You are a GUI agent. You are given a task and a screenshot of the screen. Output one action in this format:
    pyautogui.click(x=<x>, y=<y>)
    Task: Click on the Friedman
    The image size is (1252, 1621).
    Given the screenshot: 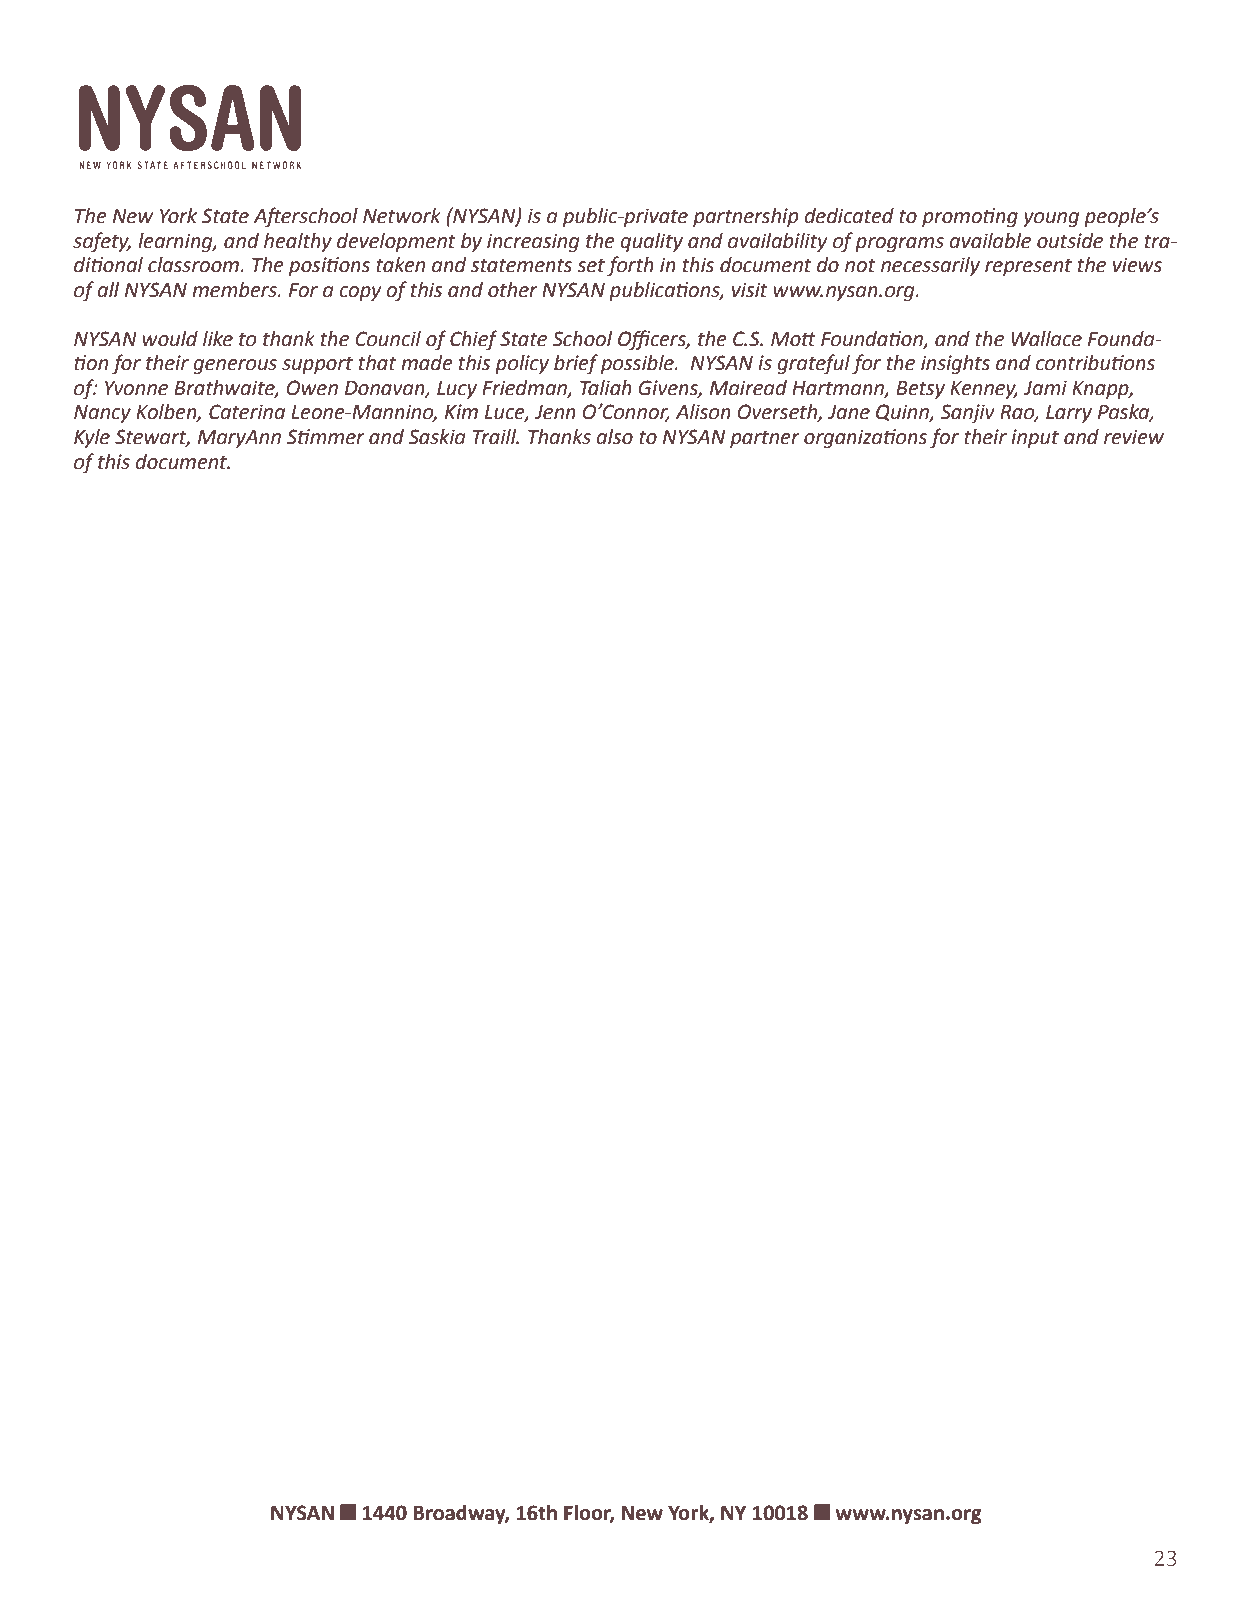 What is the action you would take?
    pyautogui.click(x=525, y=389)
